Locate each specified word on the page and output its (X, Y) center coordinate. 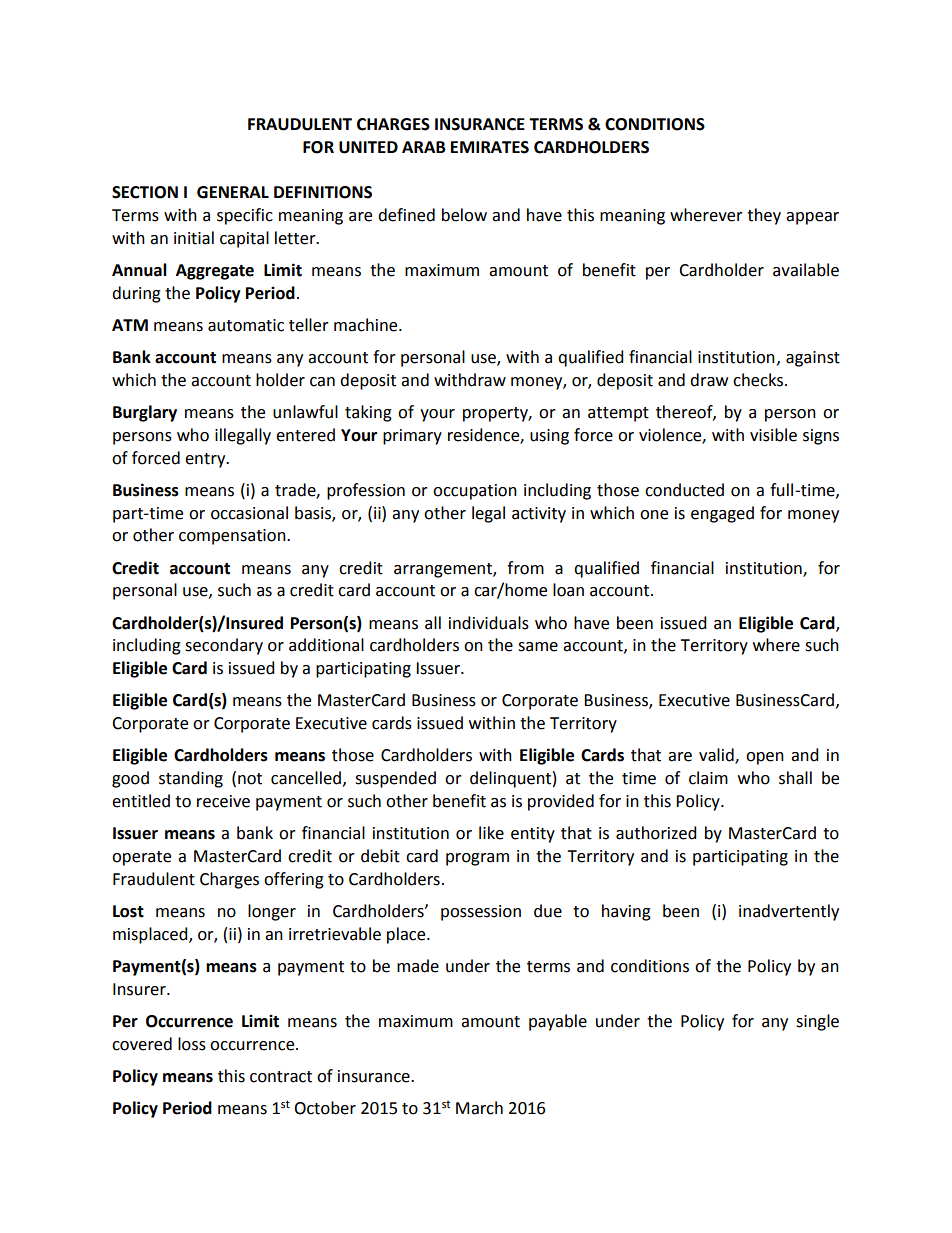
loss (192, 1044)
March (479, 1108)
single (817, 1022)
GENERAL (233, 192)
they (764, 216)
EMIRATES (490, 147)
